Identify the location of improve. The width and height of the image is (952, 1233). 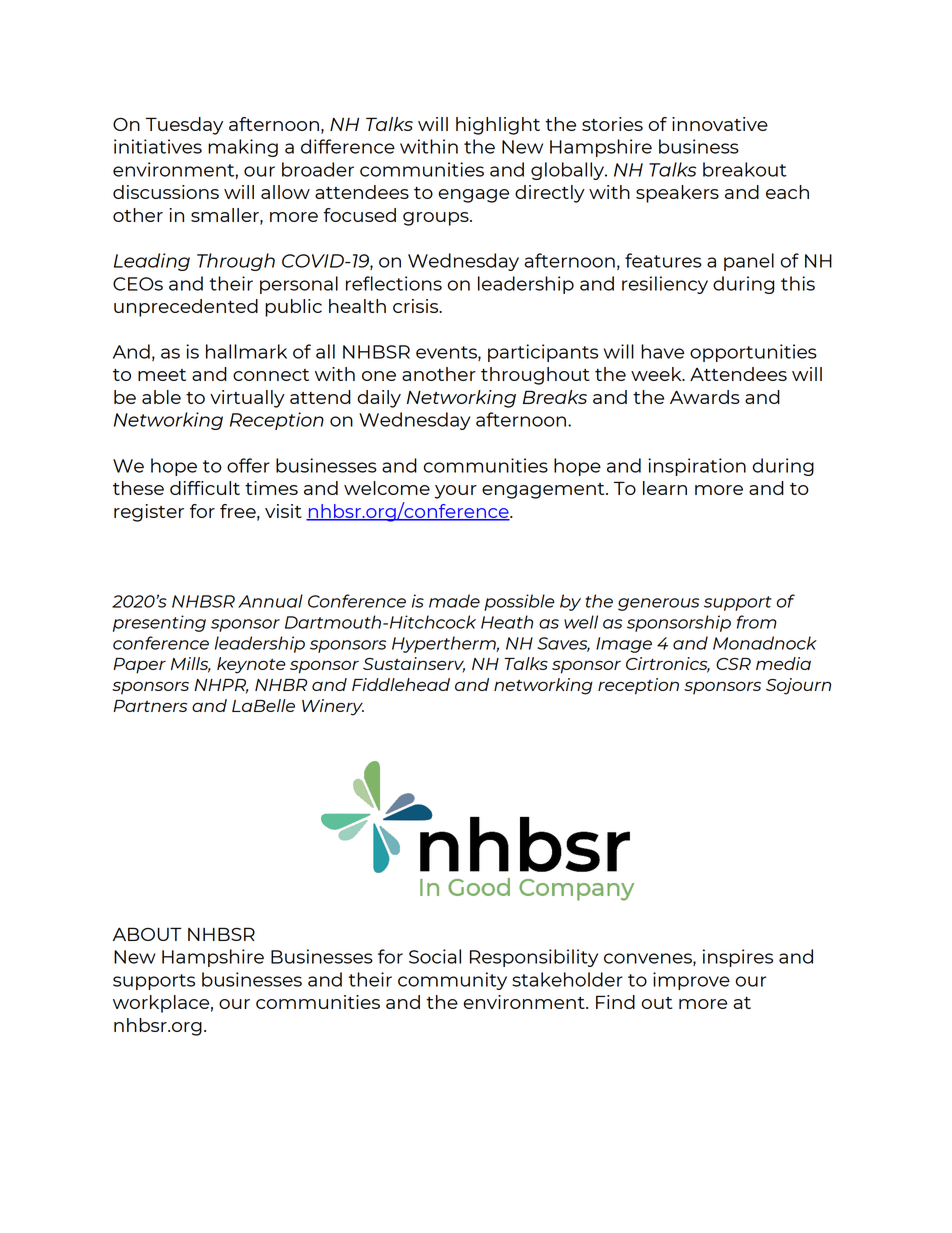
(691, 981).
